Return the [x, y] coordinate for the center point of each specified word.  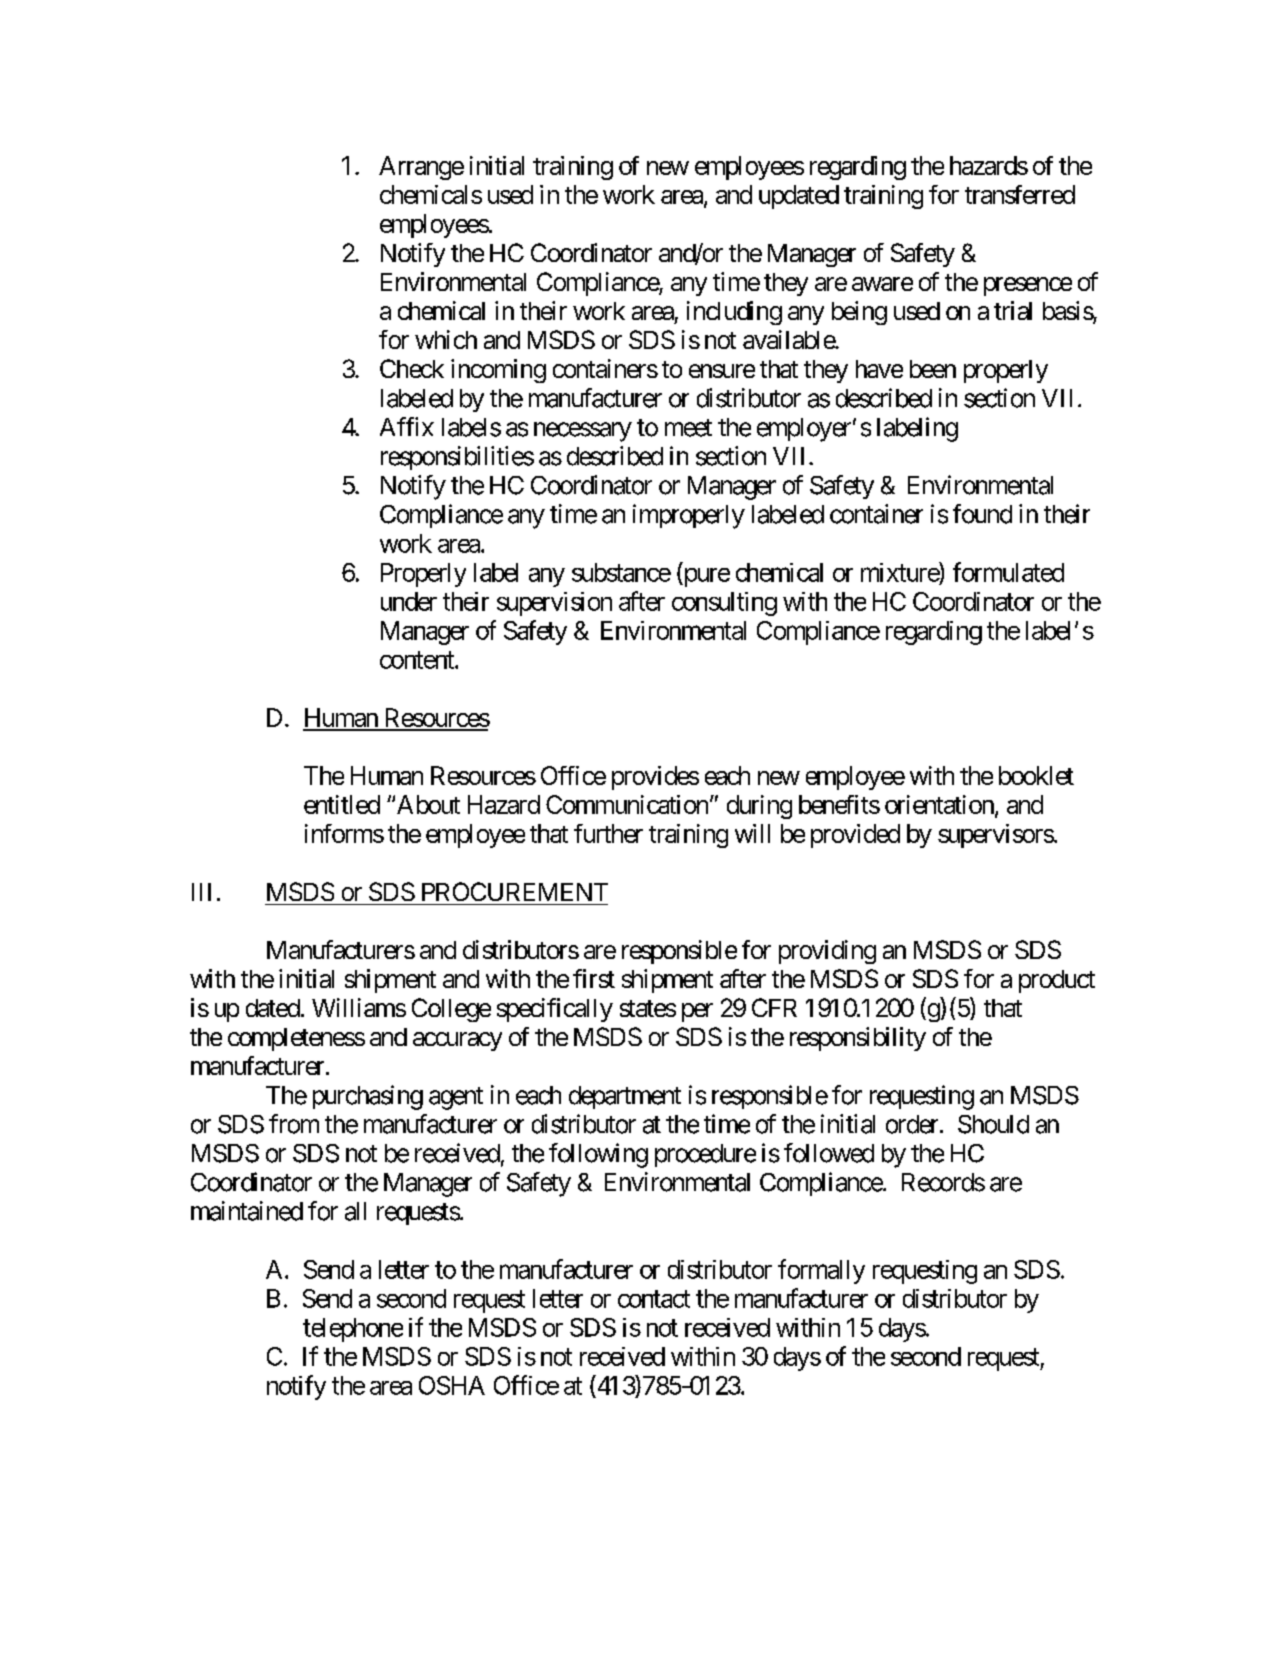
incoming [498, 371]
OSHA [452, 1385]
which [446, 339]
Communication [627, 804]
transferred [1020, 194]
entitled [342, 804]
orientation [939, 804]
